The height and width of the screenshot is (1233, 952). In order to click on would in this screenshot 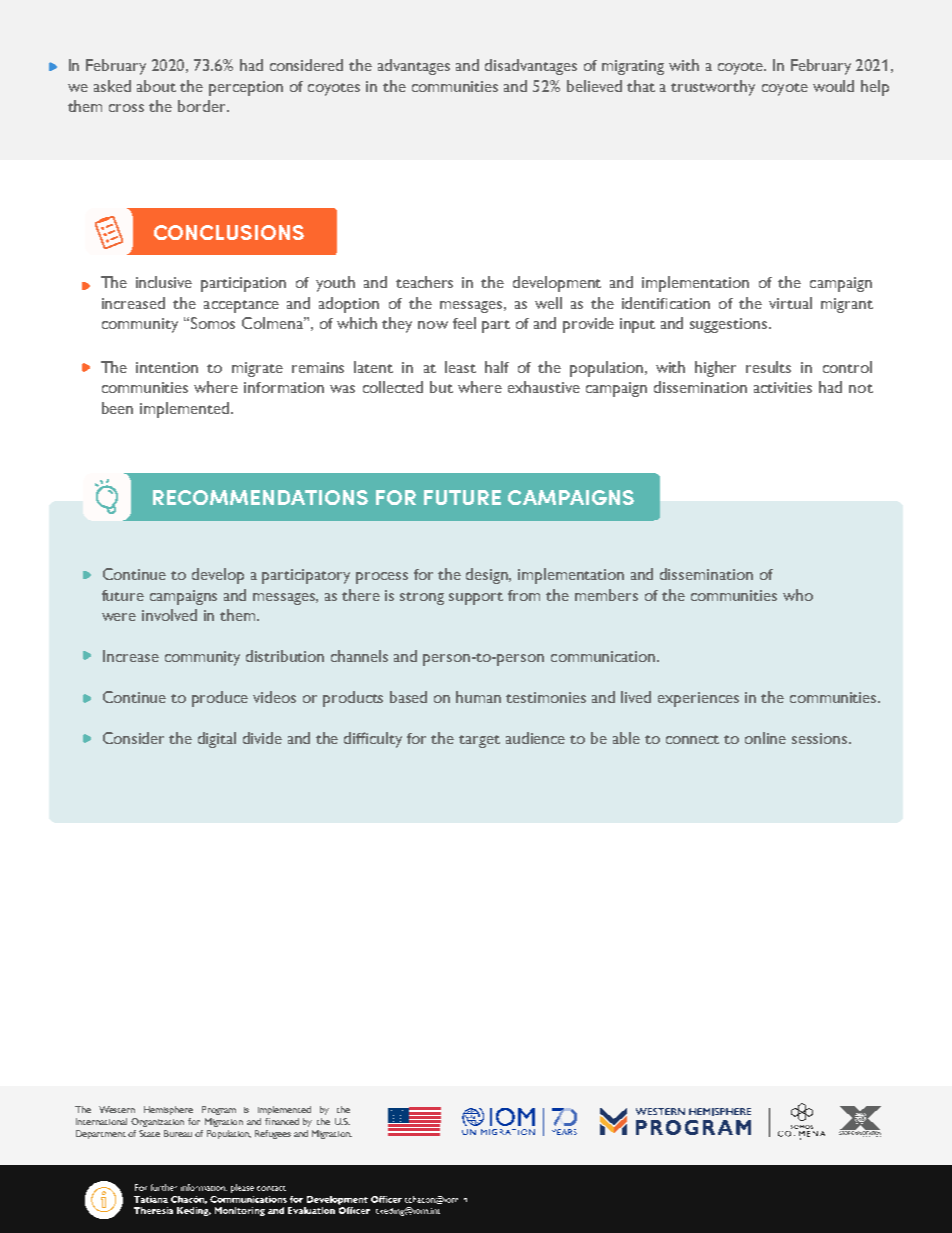, I will do `click(833, 86)`.
